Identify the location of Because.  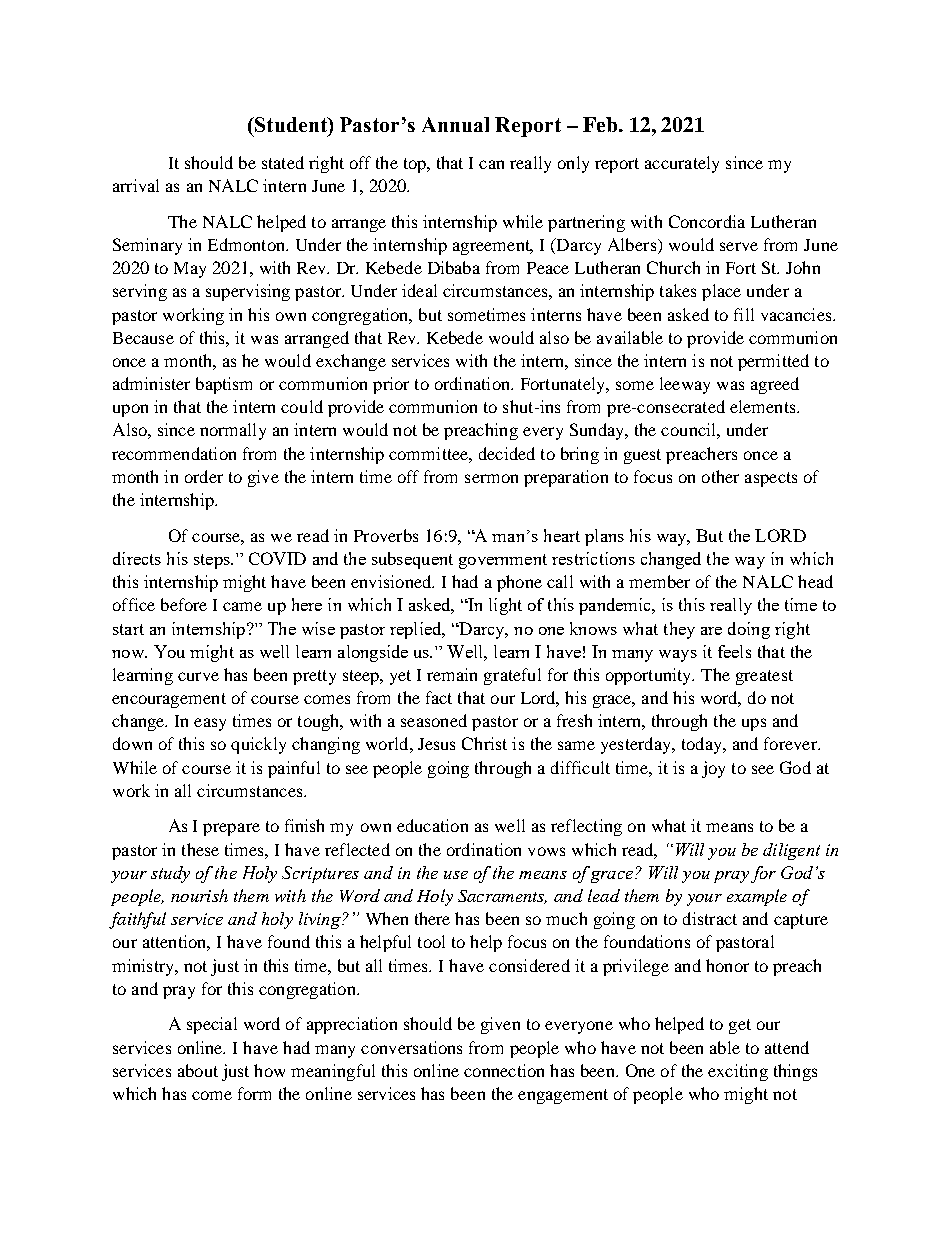
(143, 338).
